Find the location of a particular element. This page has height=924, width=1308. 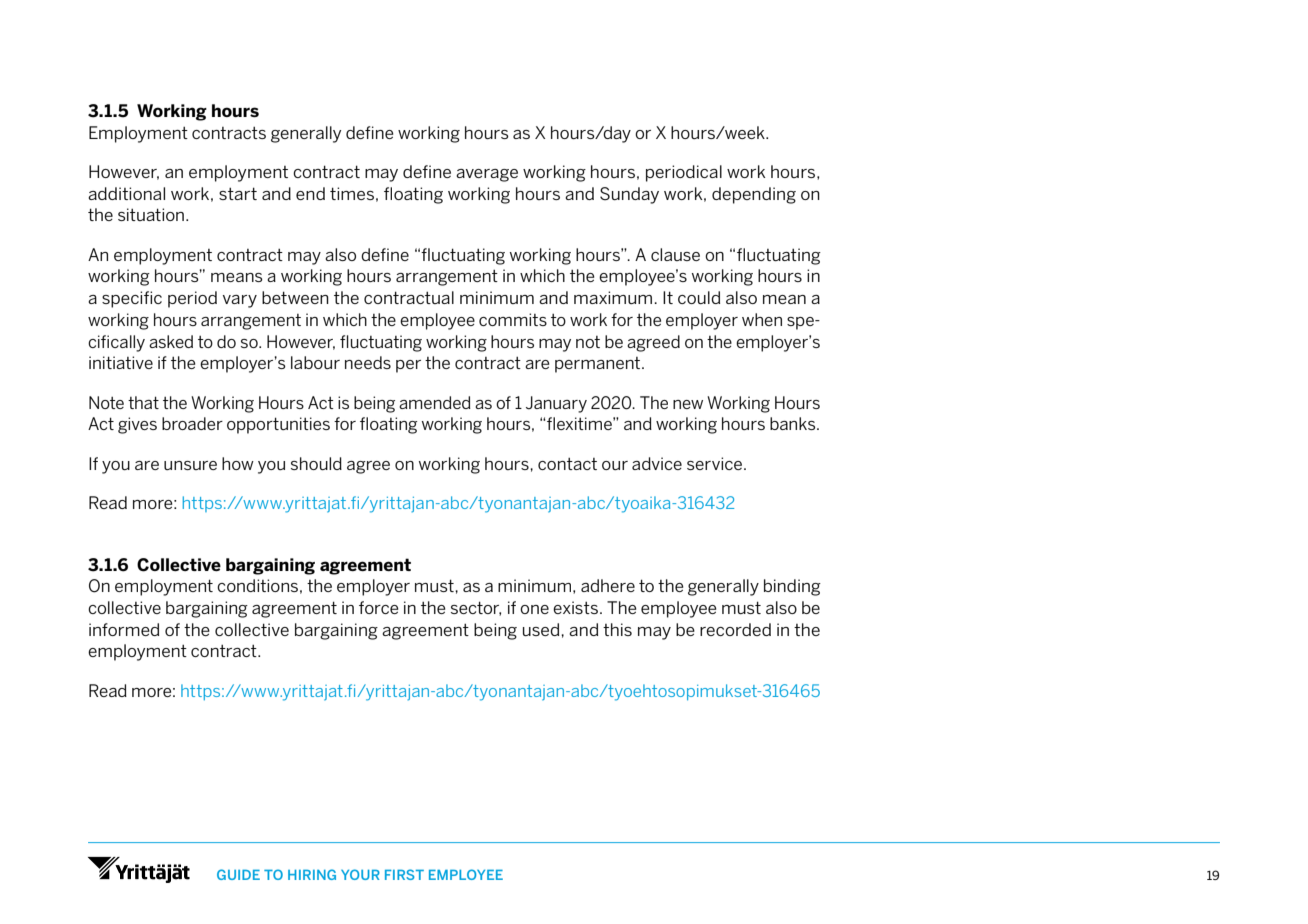

commits is located at coordinates (513, 319).
